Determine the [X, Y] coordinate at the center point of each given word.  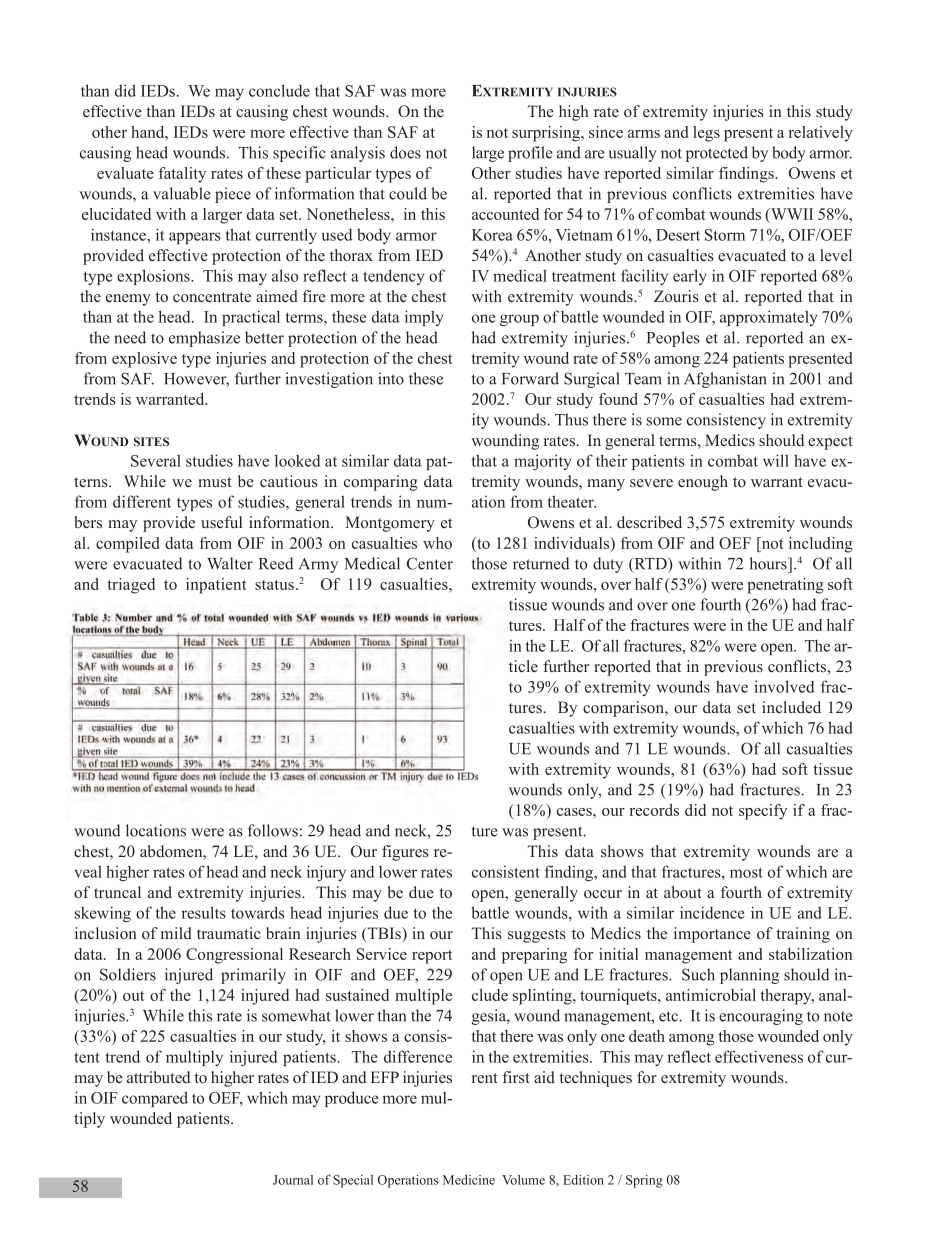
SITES [151, 441]
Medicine [469, 1180]
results [203, 912]
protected [717, 154]
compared [155, 1099]
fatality [182, 175]
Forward [530, 378]
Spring [644, 1181]
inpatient [216, 586]
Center [430, 563]
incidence [712, 912]
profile [530, 154]
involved [784, 686]
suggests [537, 936]
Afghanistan [725, 380]
